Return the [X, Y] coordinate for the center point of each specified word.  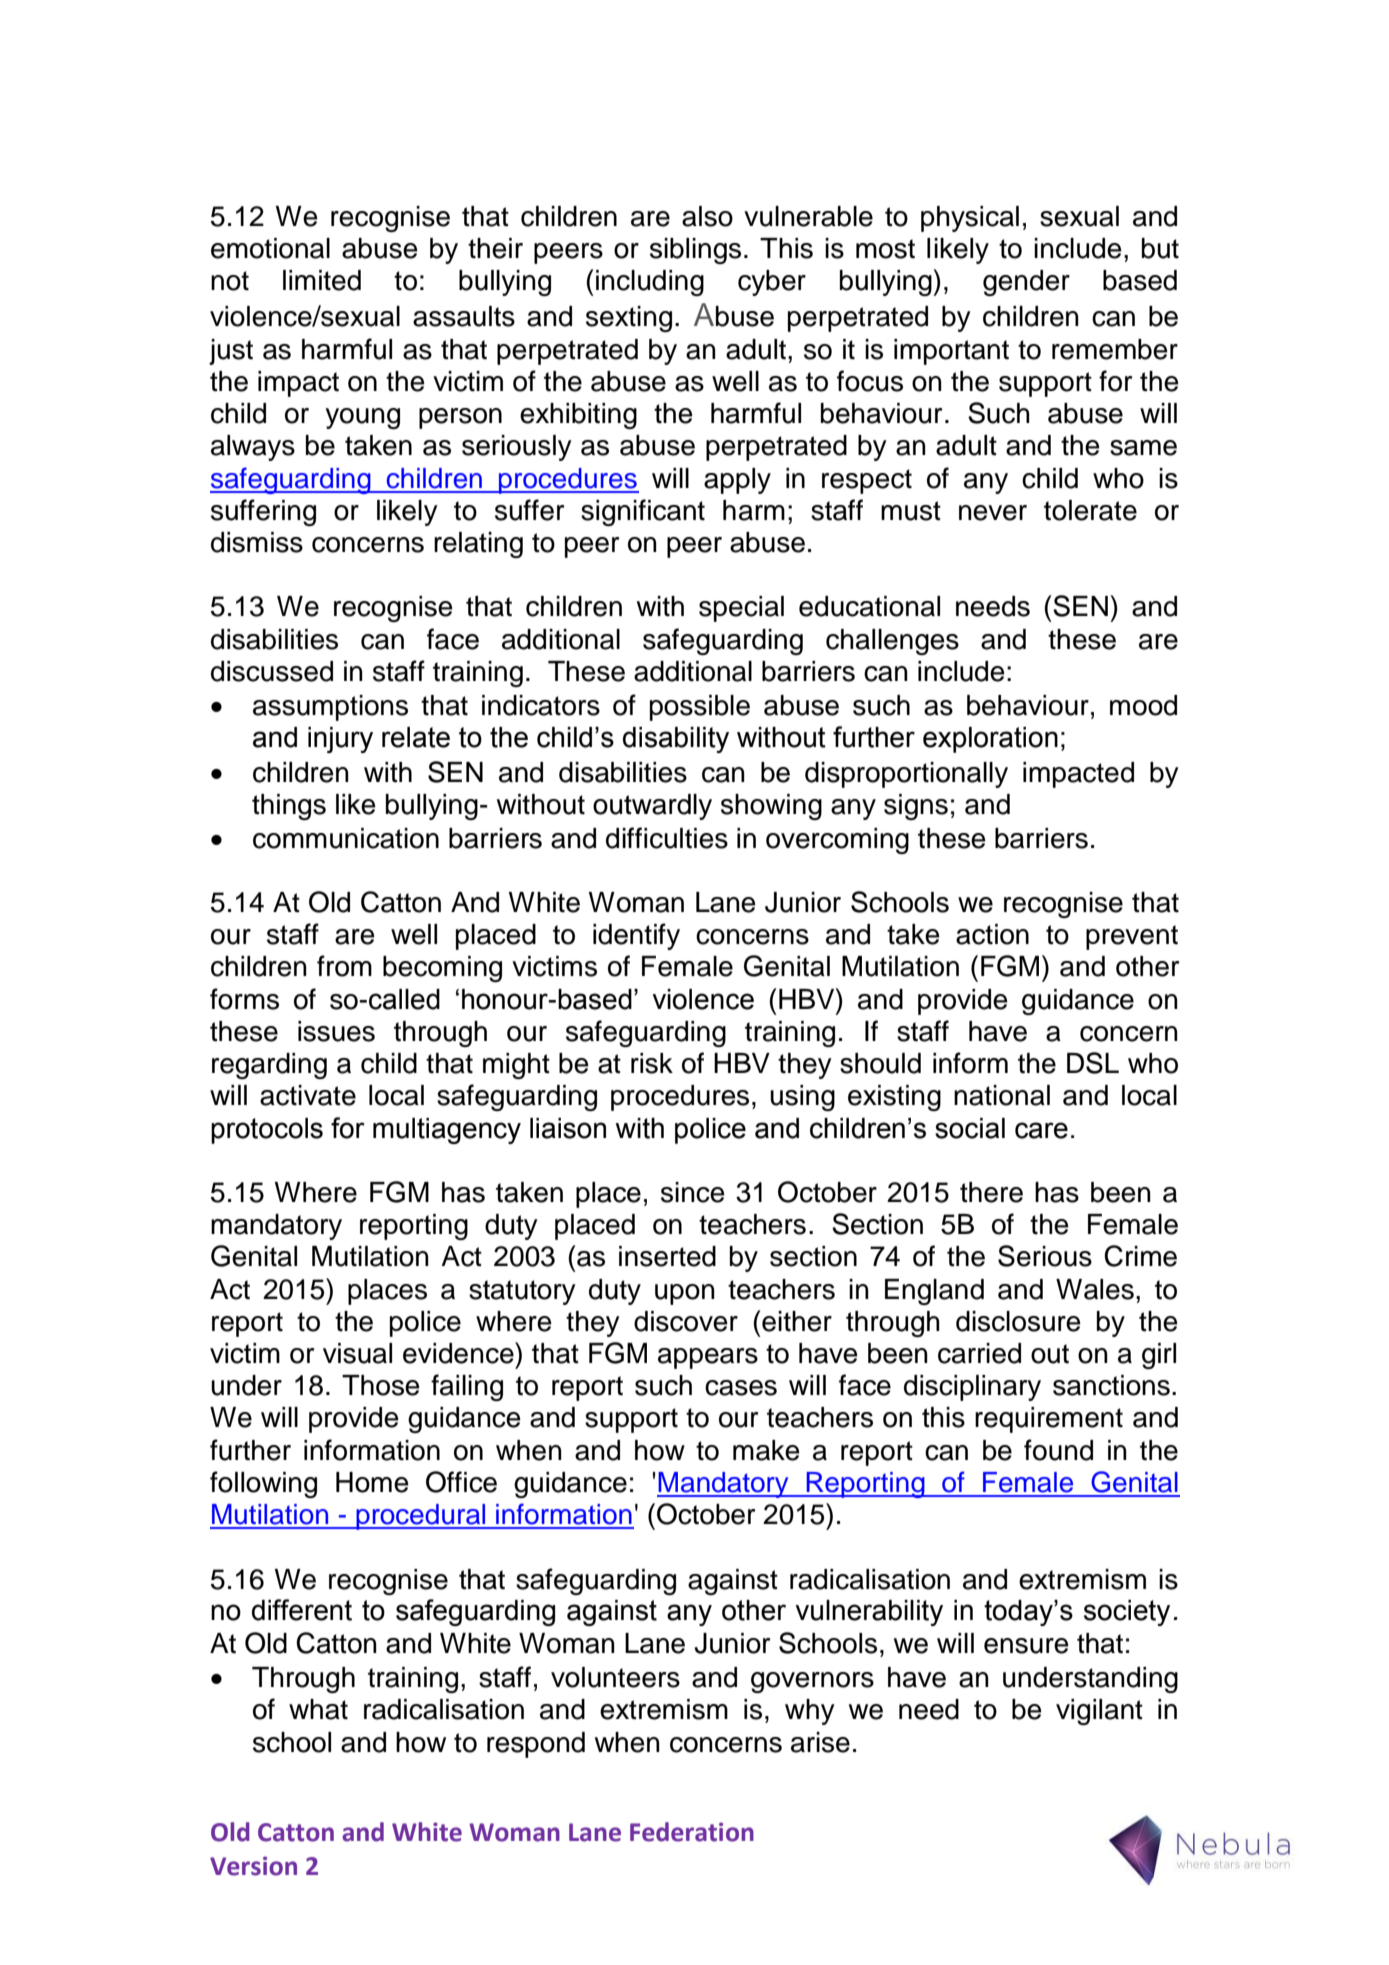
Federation [692, 1832]
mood [1143, 705]
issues [336, 1031]
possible [700, 708]
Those [381, 1385]
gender [1026, 283]
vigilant [1099, 1712]
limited [322, 280]
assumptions [330, 708]
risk [652, 1063]
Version [253, 1866]
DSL [1093, 1063]
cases [741, 1388]
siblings [695, 251]
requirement [1049, 1420]
